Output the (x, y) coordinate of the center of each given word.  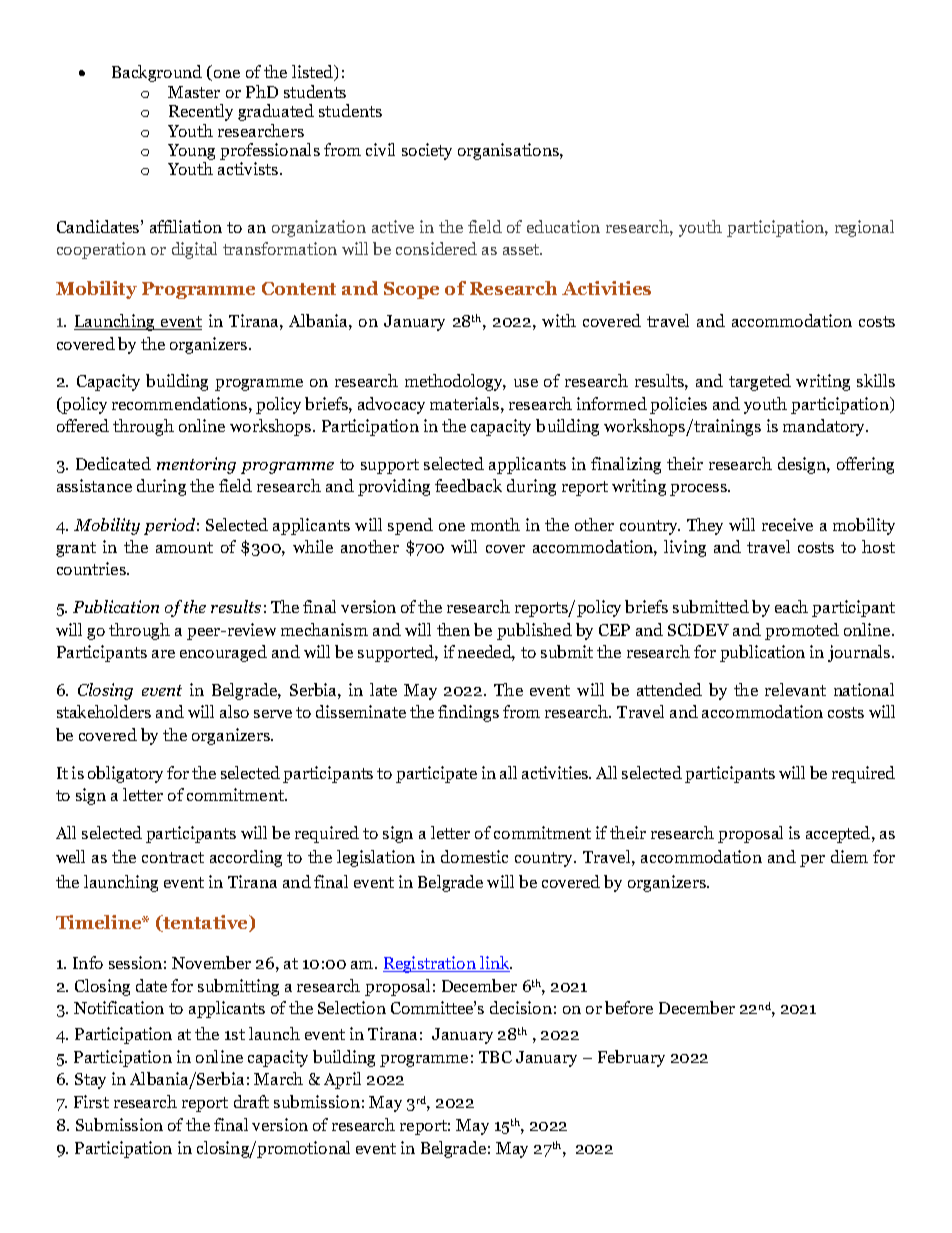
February (631, 1058)
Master (194, 92)
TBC (495, 1057)
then (453, 629)
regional (864, 228)
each (791, 606)
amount (184, 547)
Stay (90, 1081)
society (427, 151)
